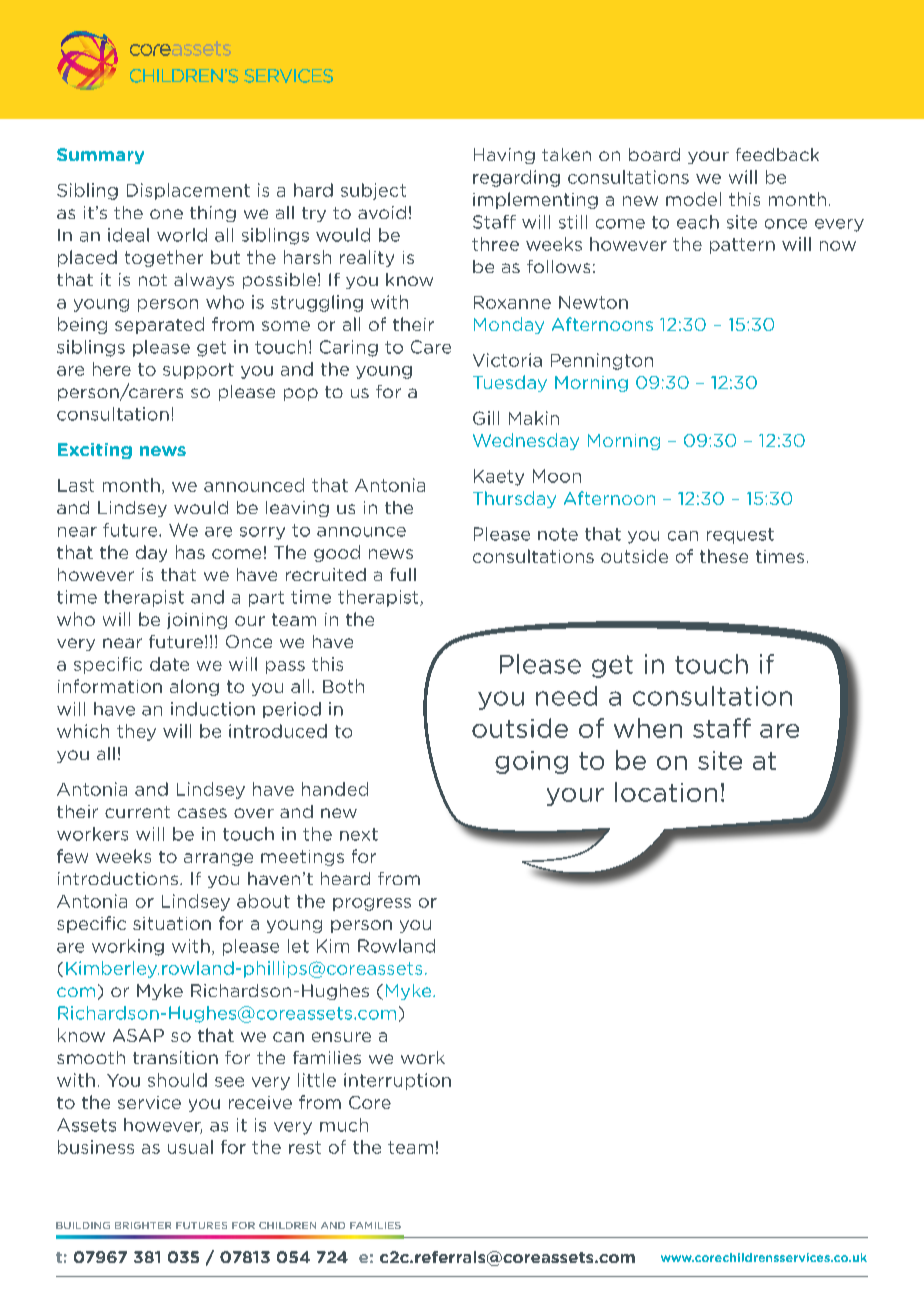 Image resolution: width=924 pixels, height=1308 pixels. I want to click on date, so click(169, 664).
